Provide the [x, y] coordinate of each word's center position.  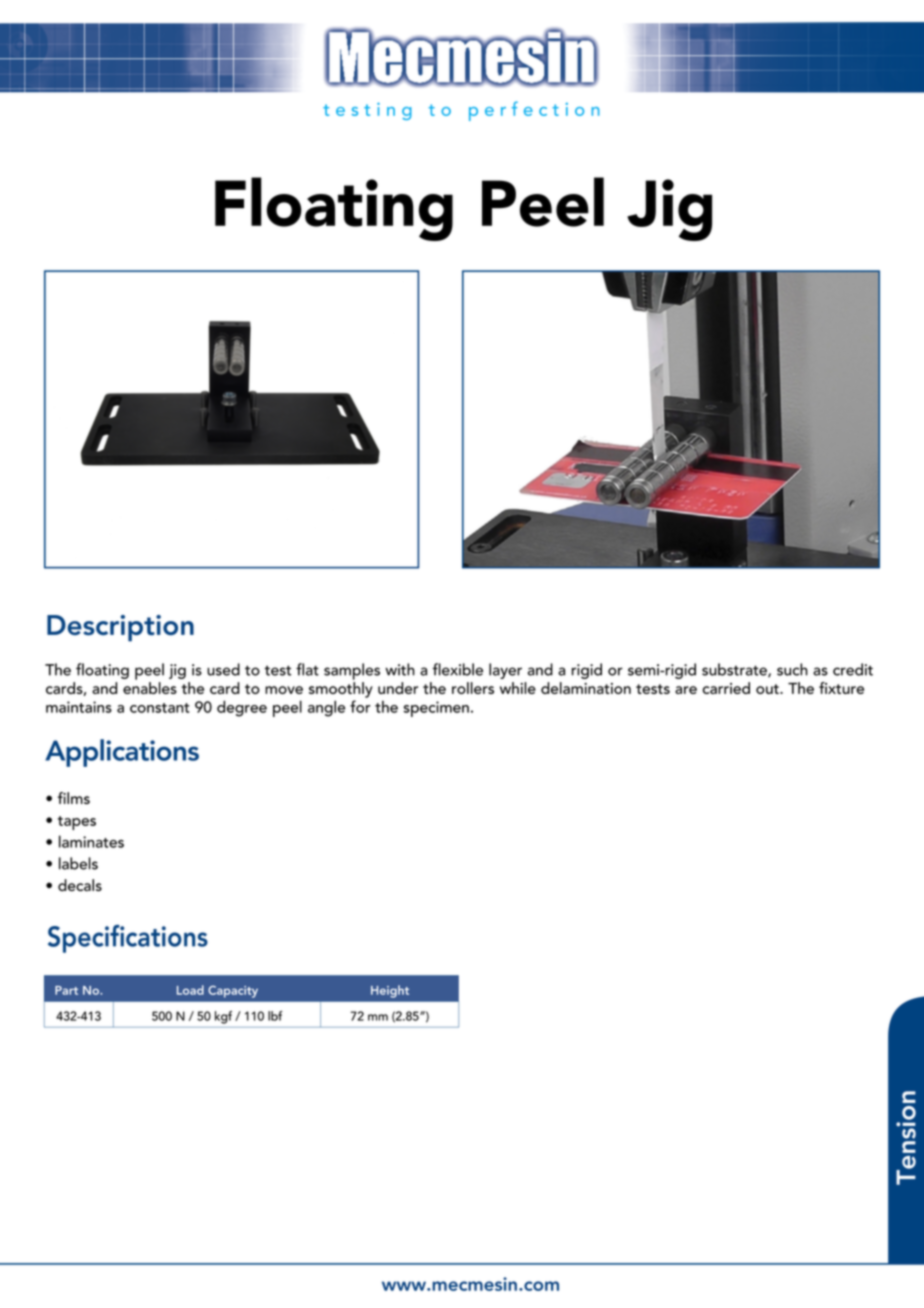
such [792, 669]
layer [505, 671]
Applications [122, 753]
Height [390, 991]
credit [853, 669]
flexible [458, 669]
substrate [735, 670]
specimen [436, 709]
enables [150, 688]
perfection [534, 111]
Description [120, 628]
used [223, 669]
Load [190, 990]
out [768, 689]
